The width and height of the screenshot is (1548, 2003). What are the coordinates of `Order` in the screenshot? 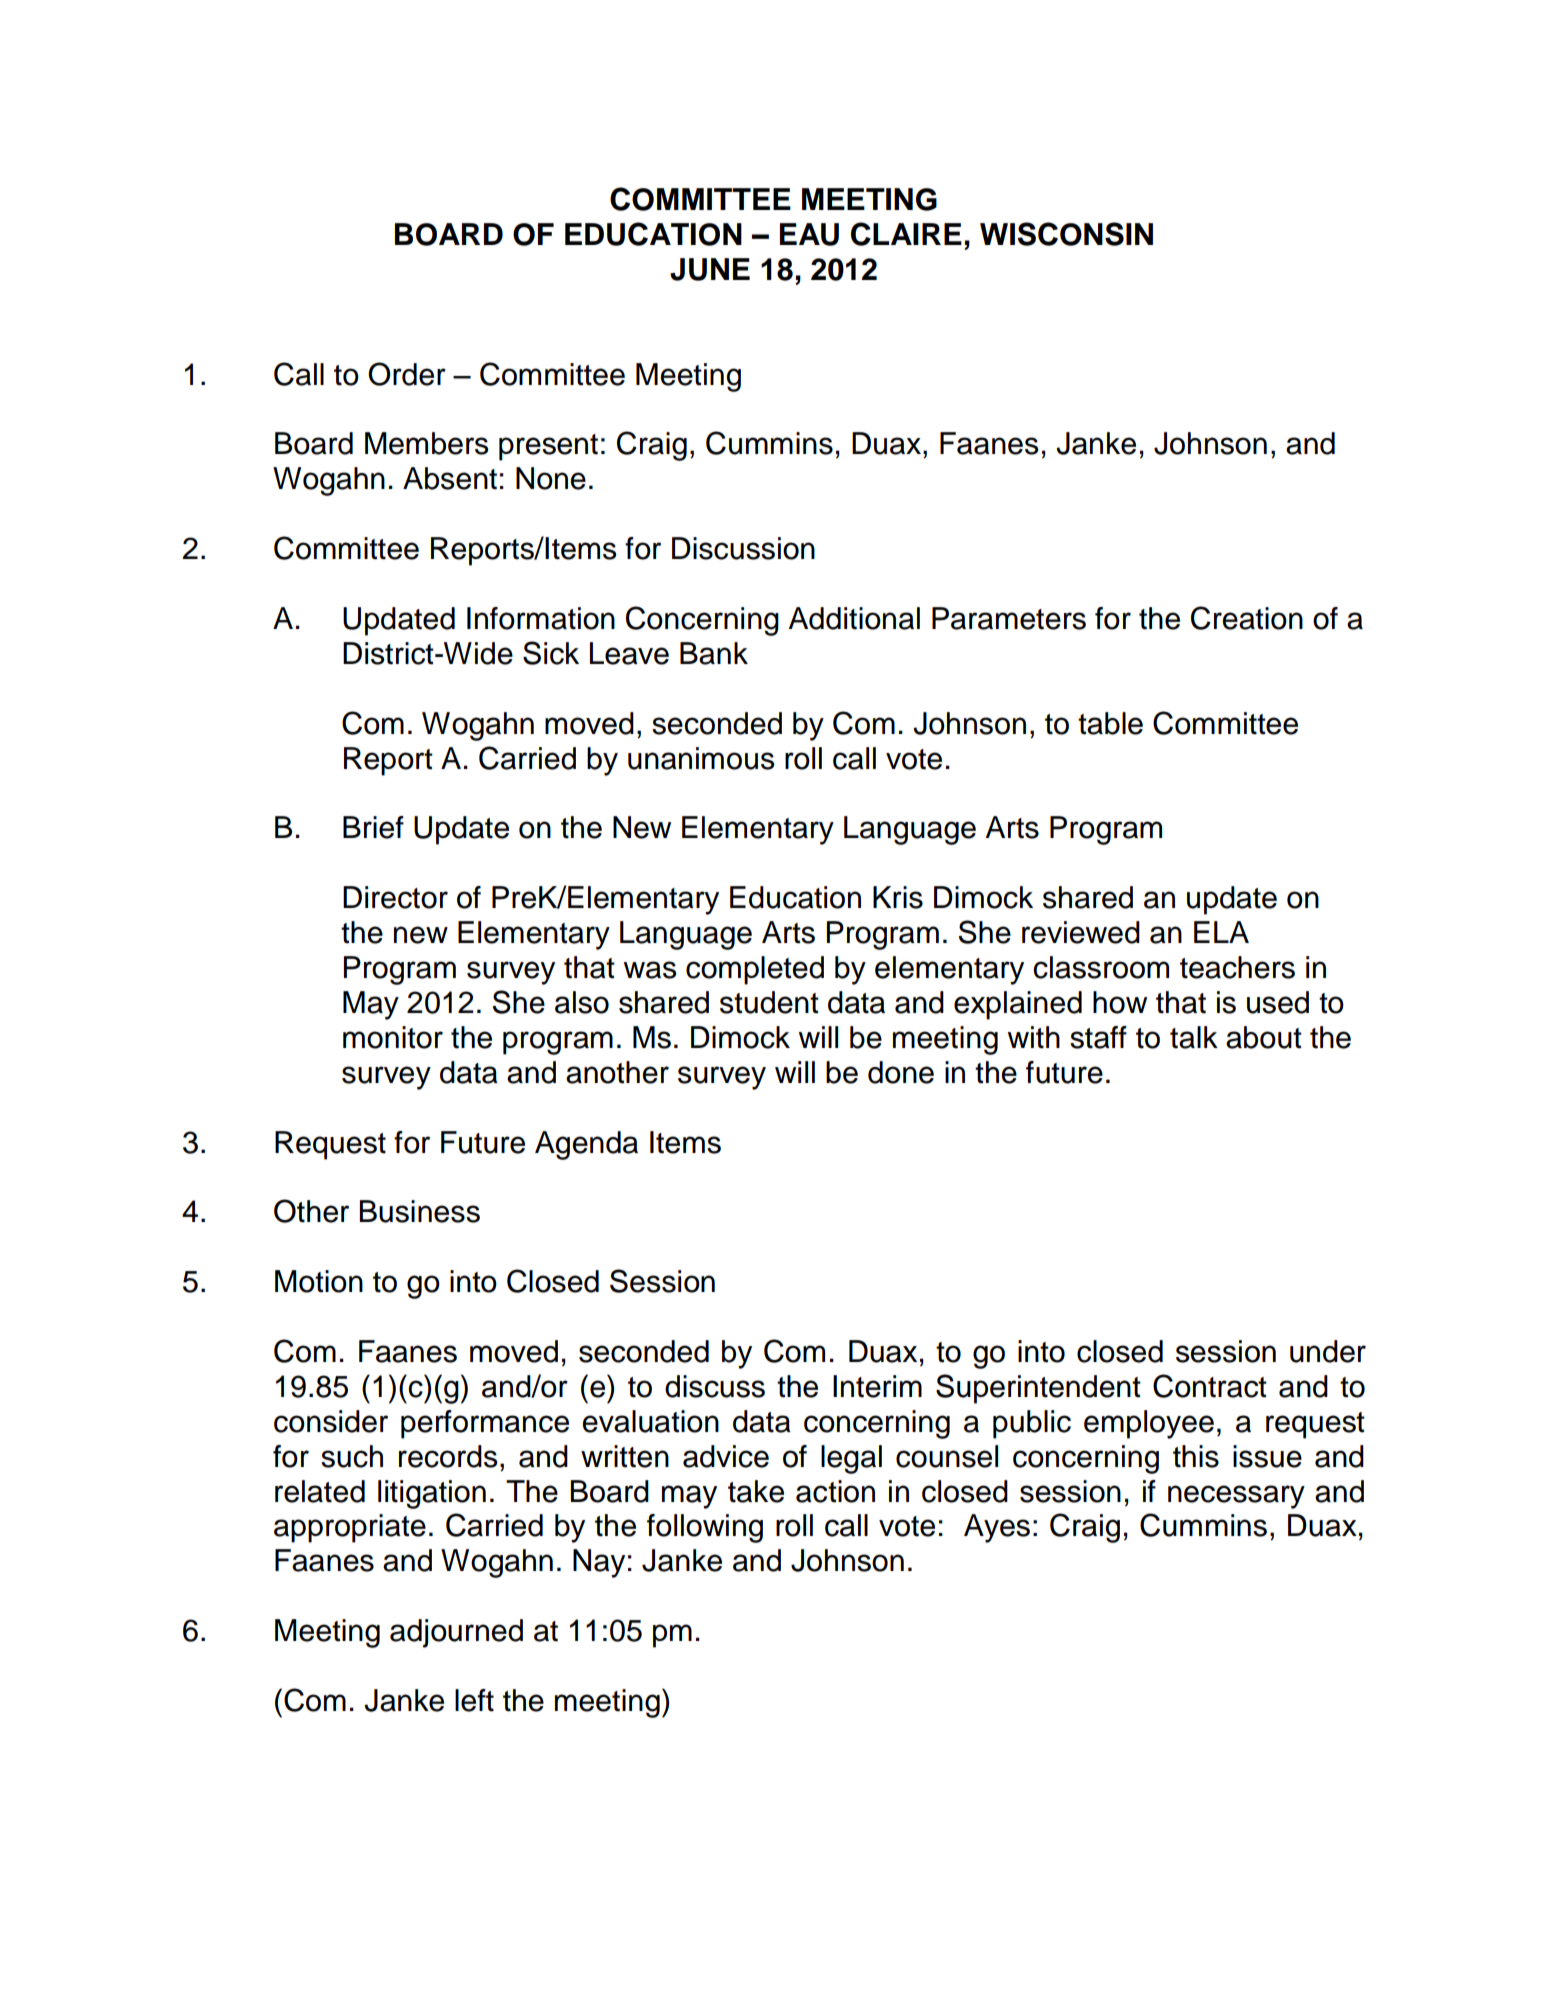 It's located at (407, 374).
